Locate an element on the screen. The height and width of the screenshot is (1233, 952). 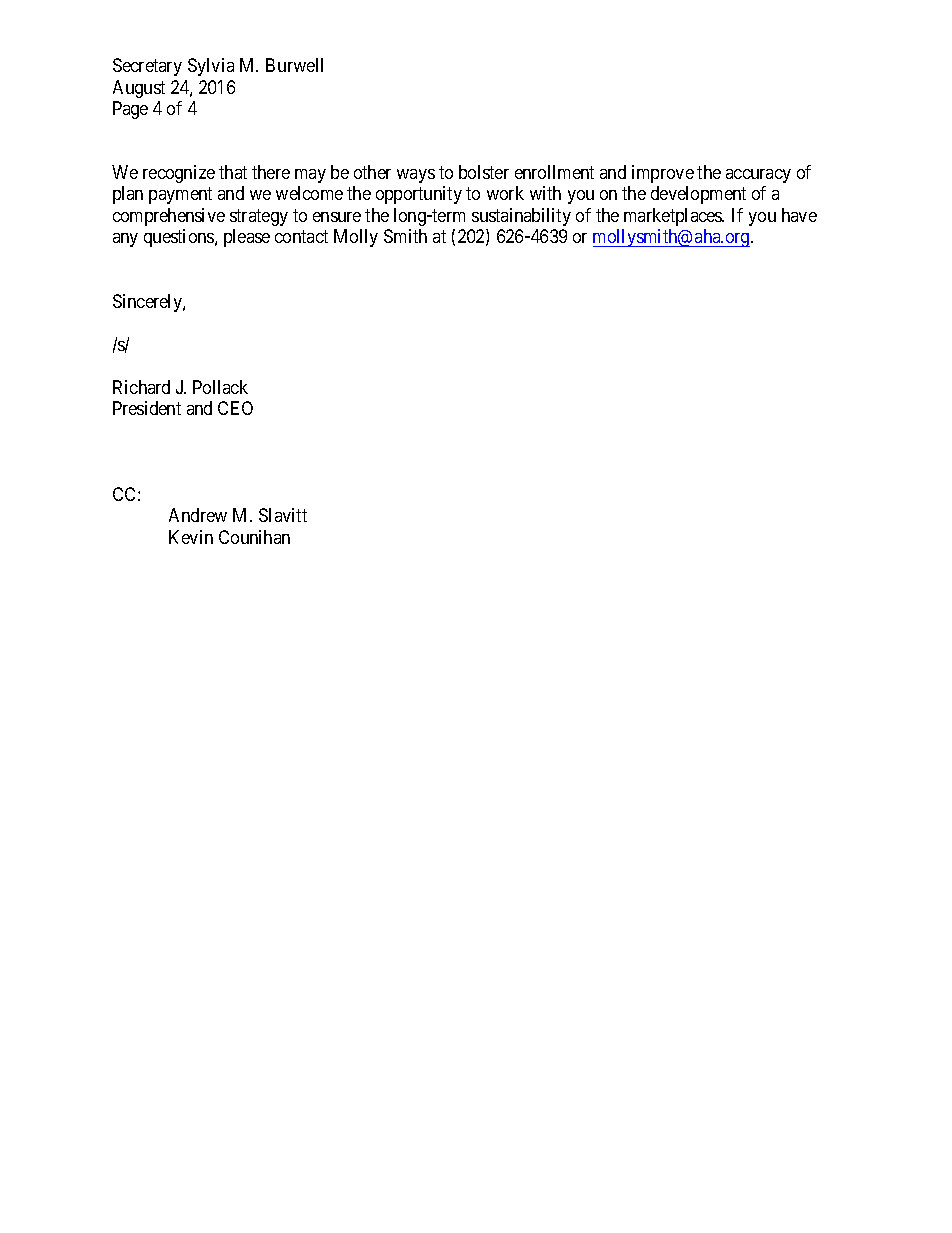
Kevin is located at coordinates (191, 537).
